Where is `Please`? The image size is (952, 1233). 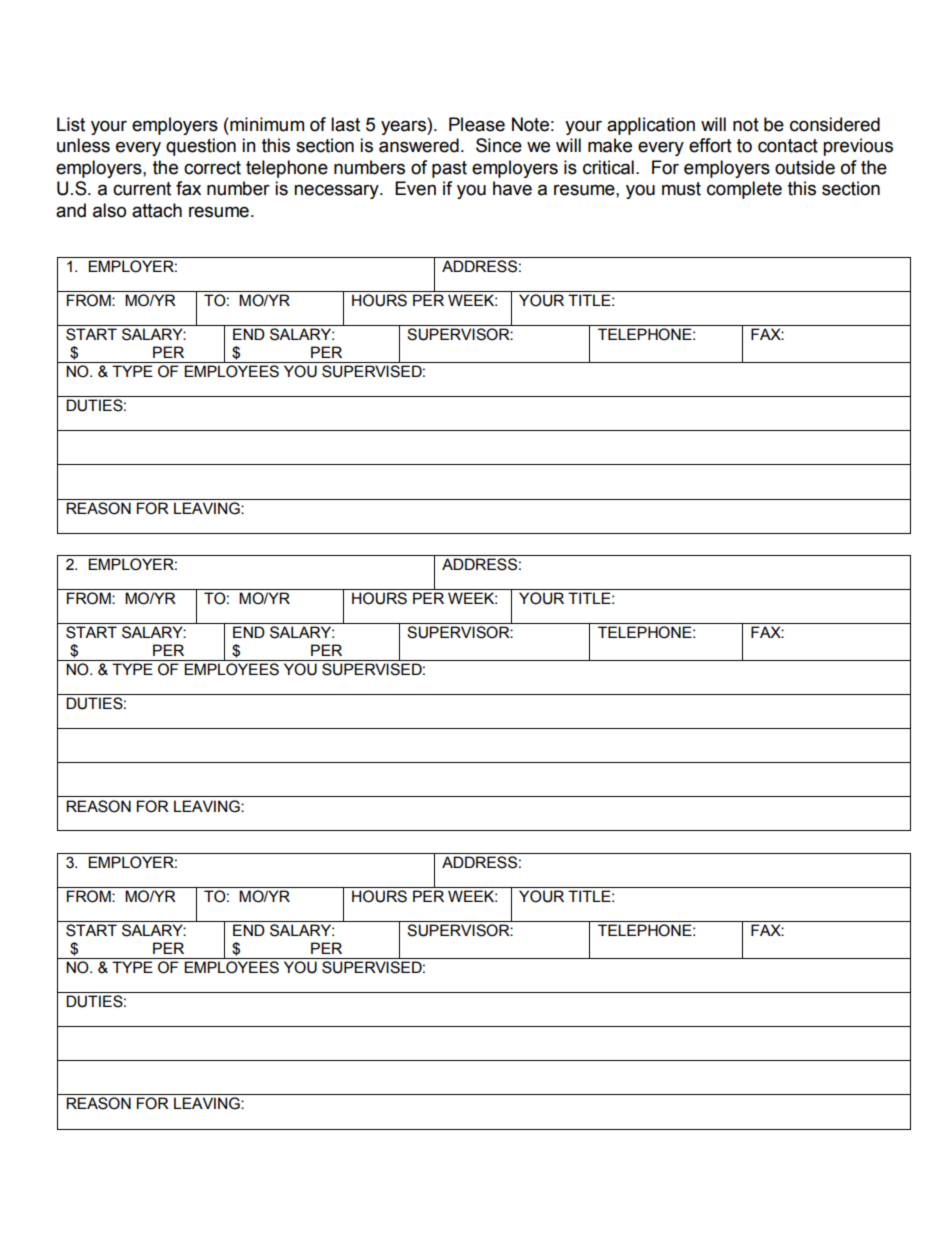 Please is located at coordinates (477, 124).
